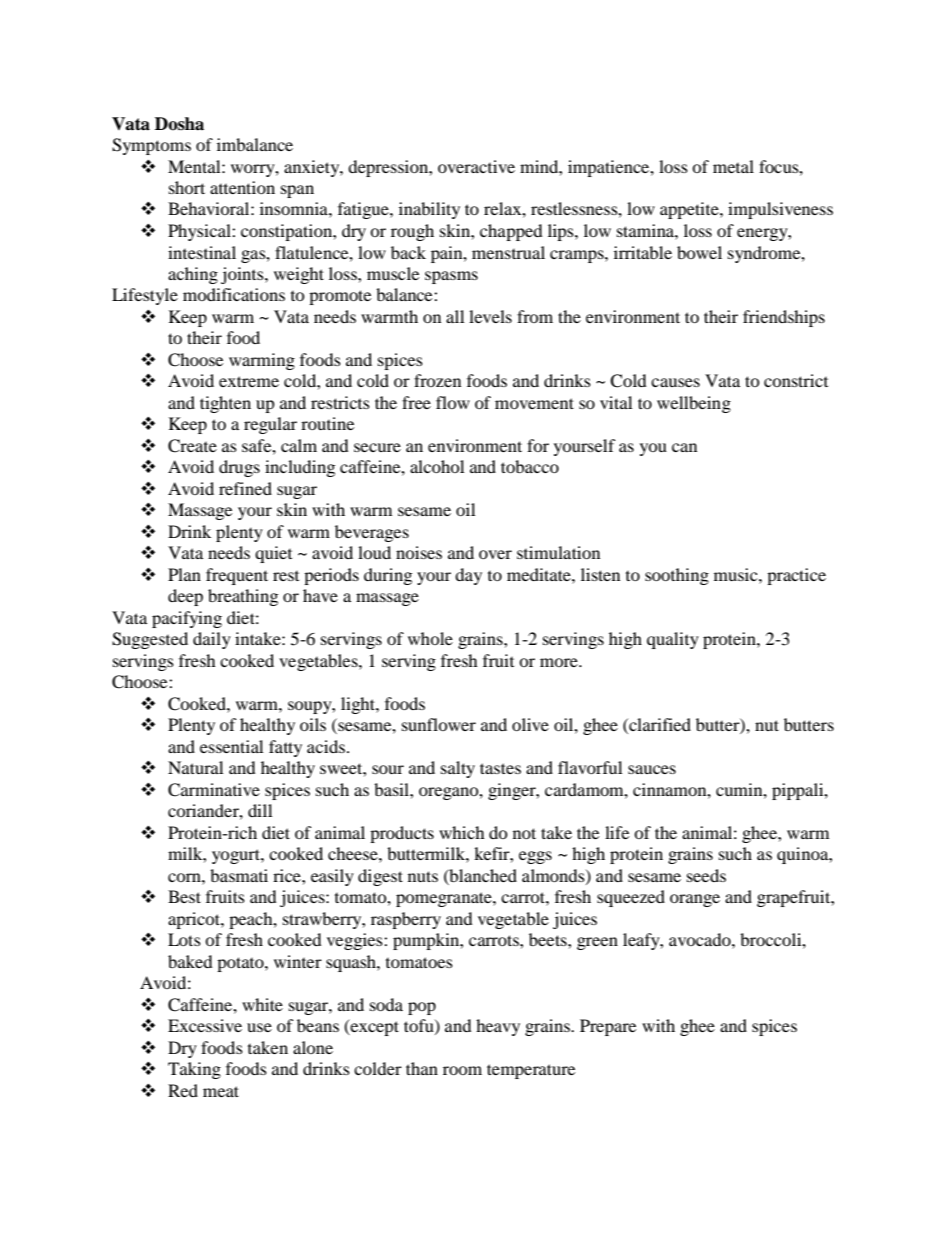 This screenshot has width=952, height=1233. I want to click on Taking, so click(194, 1070).
